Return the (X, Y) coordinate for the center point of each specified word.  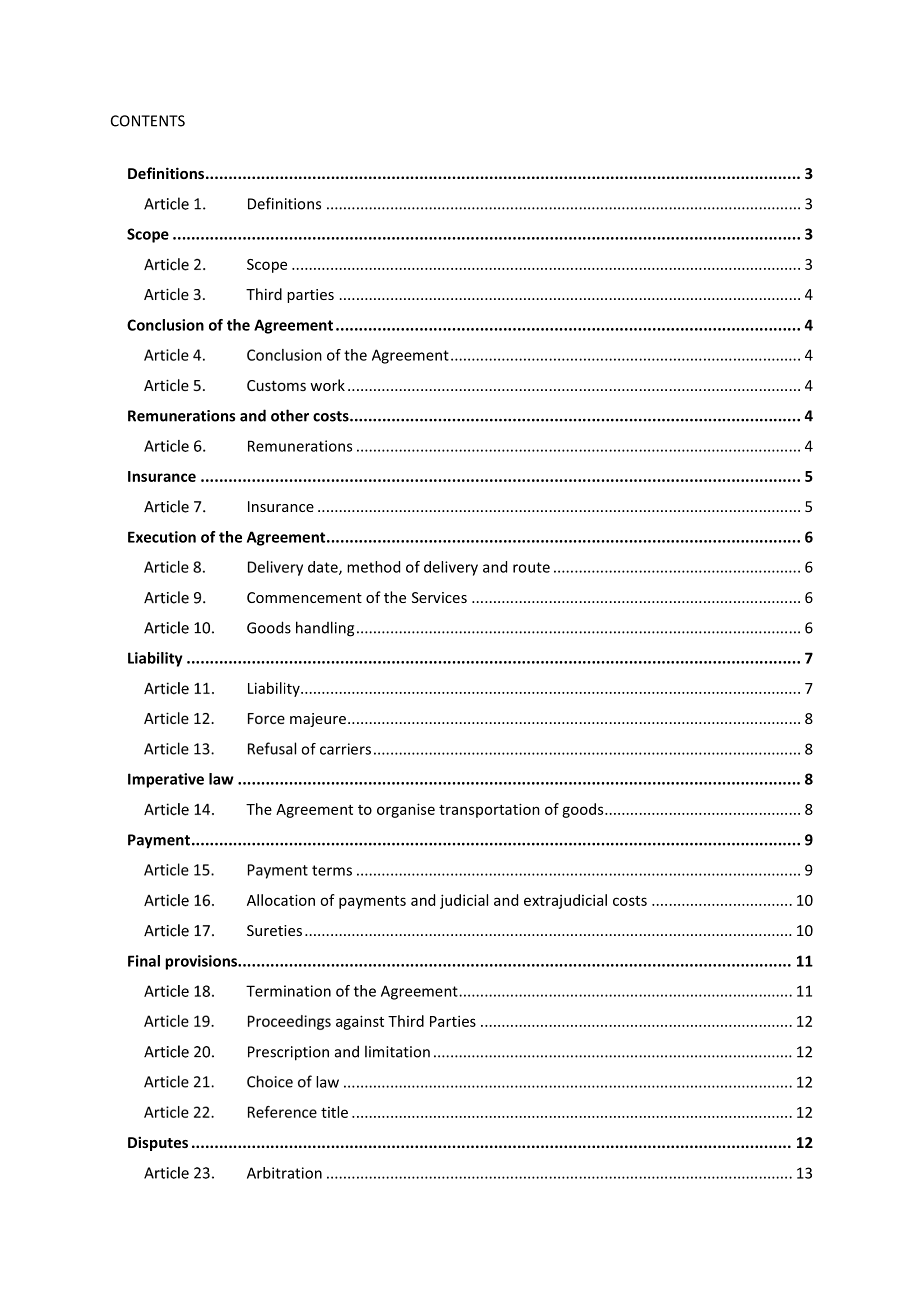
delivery (451, 568)
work (327, 385)
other (290, 415)
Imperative (166, 780)
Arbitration (284, 1173)
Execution (162, 537)
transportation (489, 810)
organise (406, 810)
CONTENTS (148, 121)
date (324, 568)
